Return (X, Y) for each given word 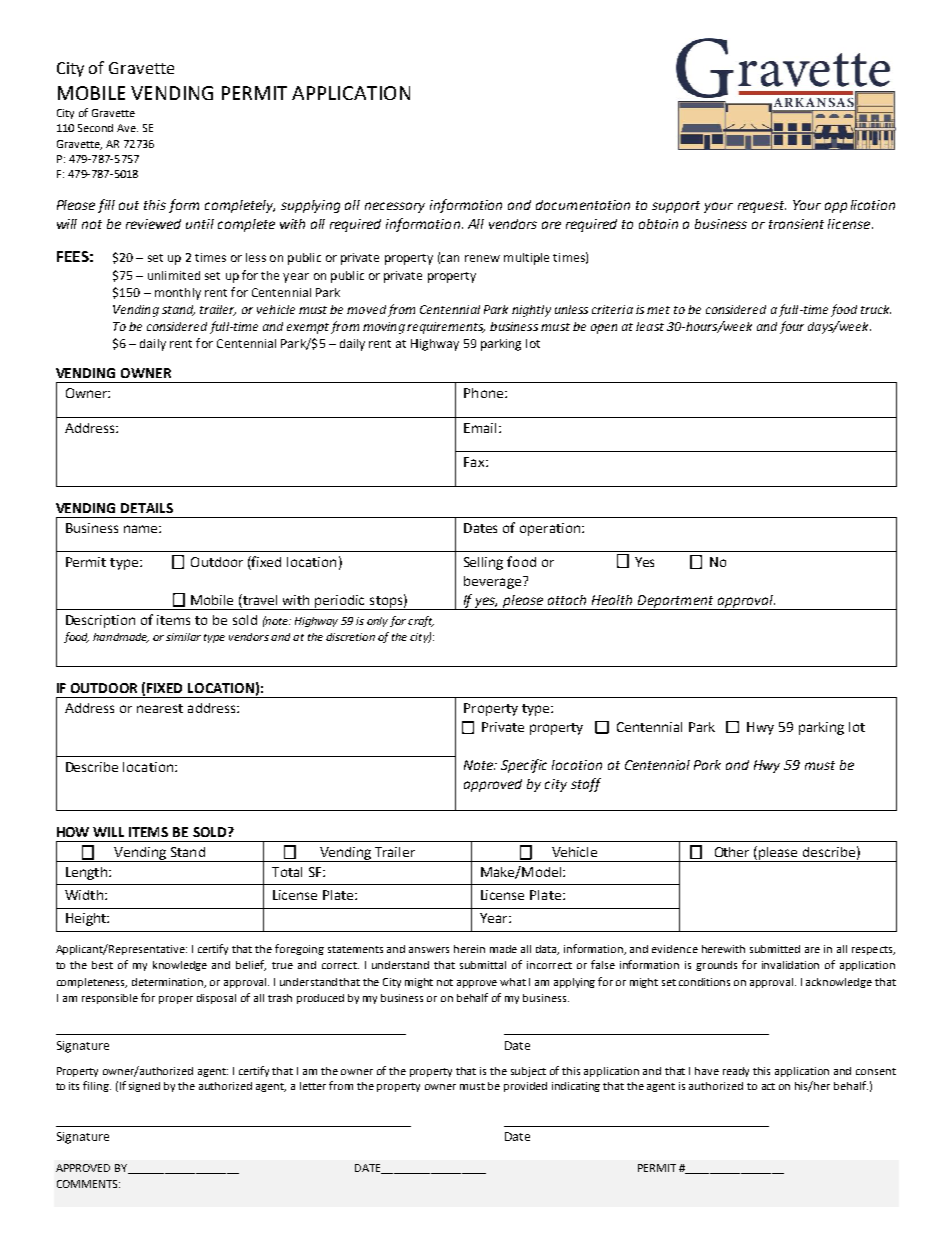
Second (95, 128)
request (762, 207)
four (792, 327)
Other (732, 852)
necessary (395, 207)
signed (144, 1087)
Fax (475, 462)
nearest (160, 708)
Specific (524, 766)
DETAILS (147, 508)
